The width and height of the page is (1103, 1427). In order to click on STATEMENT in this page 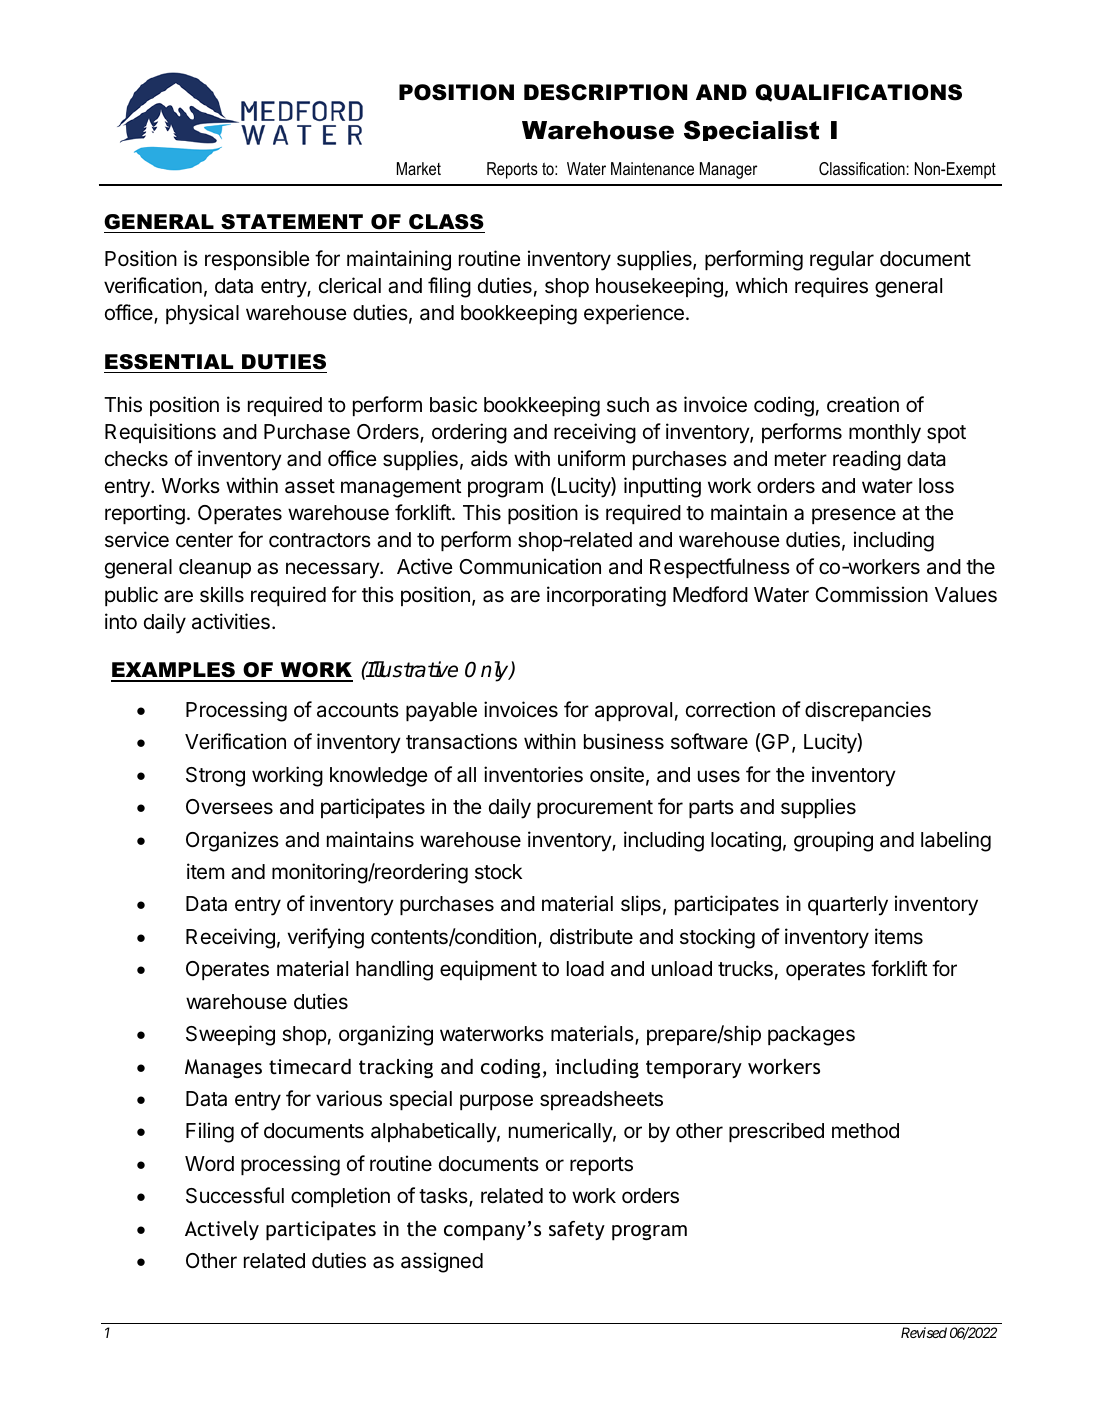, I will do `click(292, 222)`.
